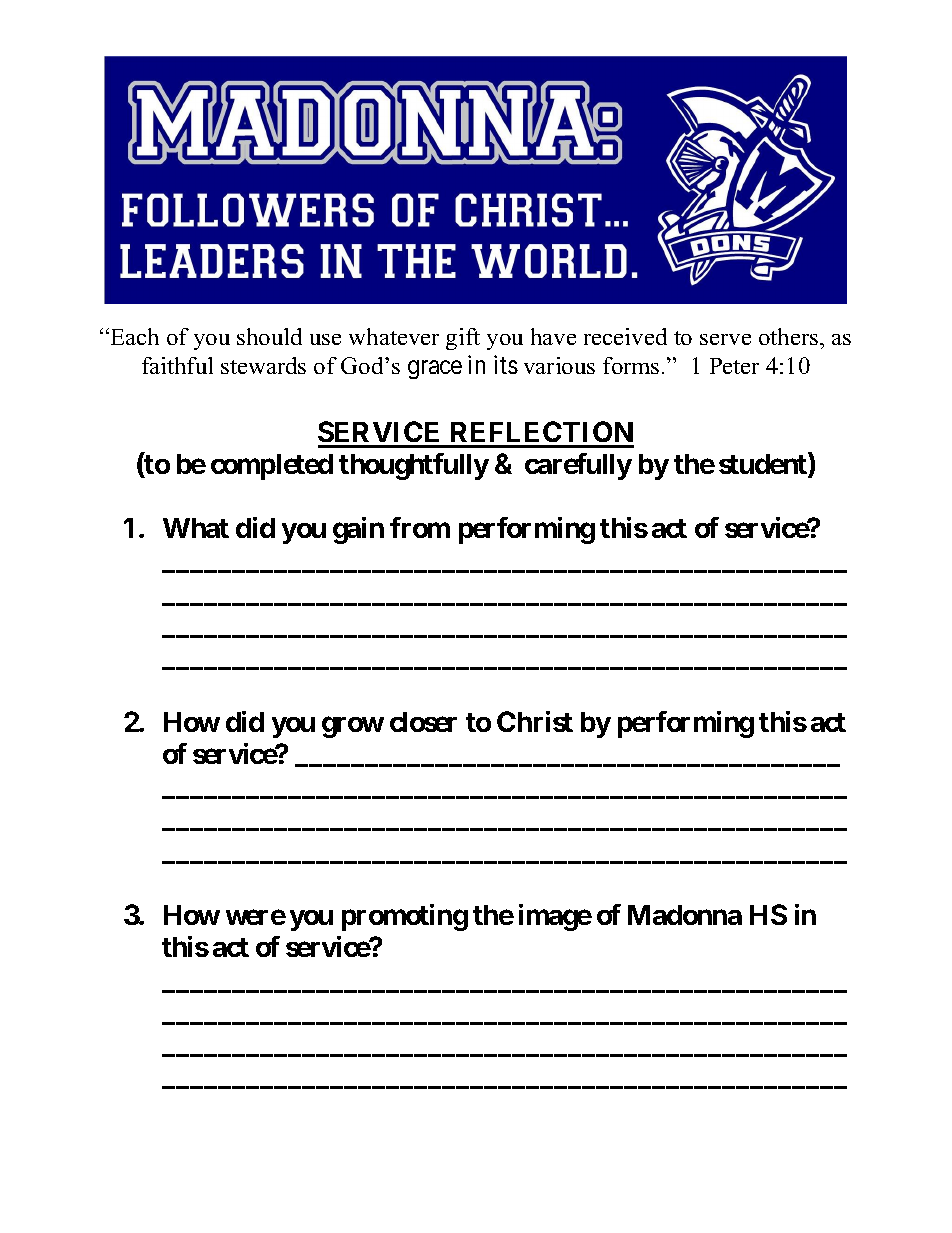  I want to click on gift, so click(463, 339).
